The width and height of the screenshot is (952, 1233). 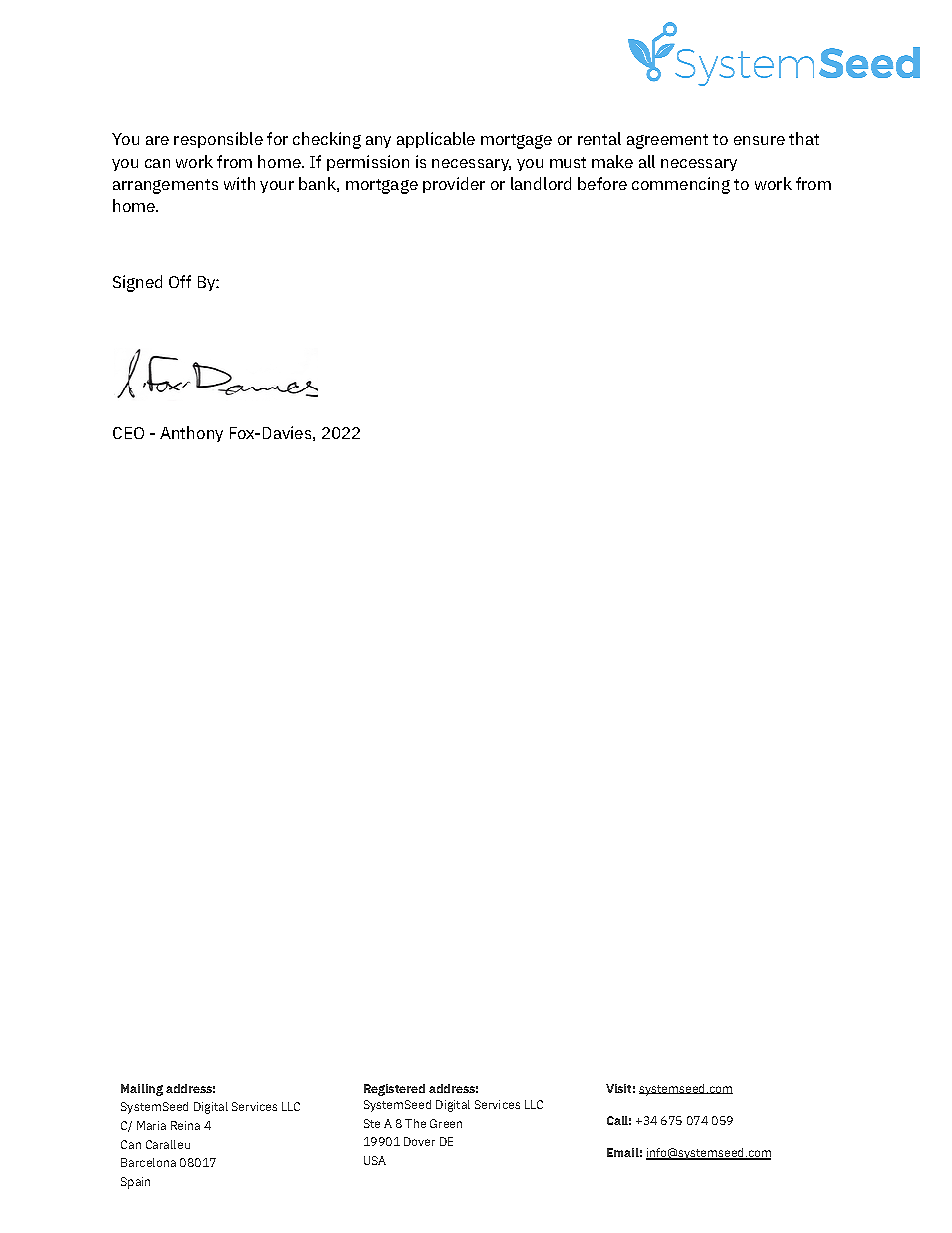 I want to click on before, so click(x=602, y=183).
